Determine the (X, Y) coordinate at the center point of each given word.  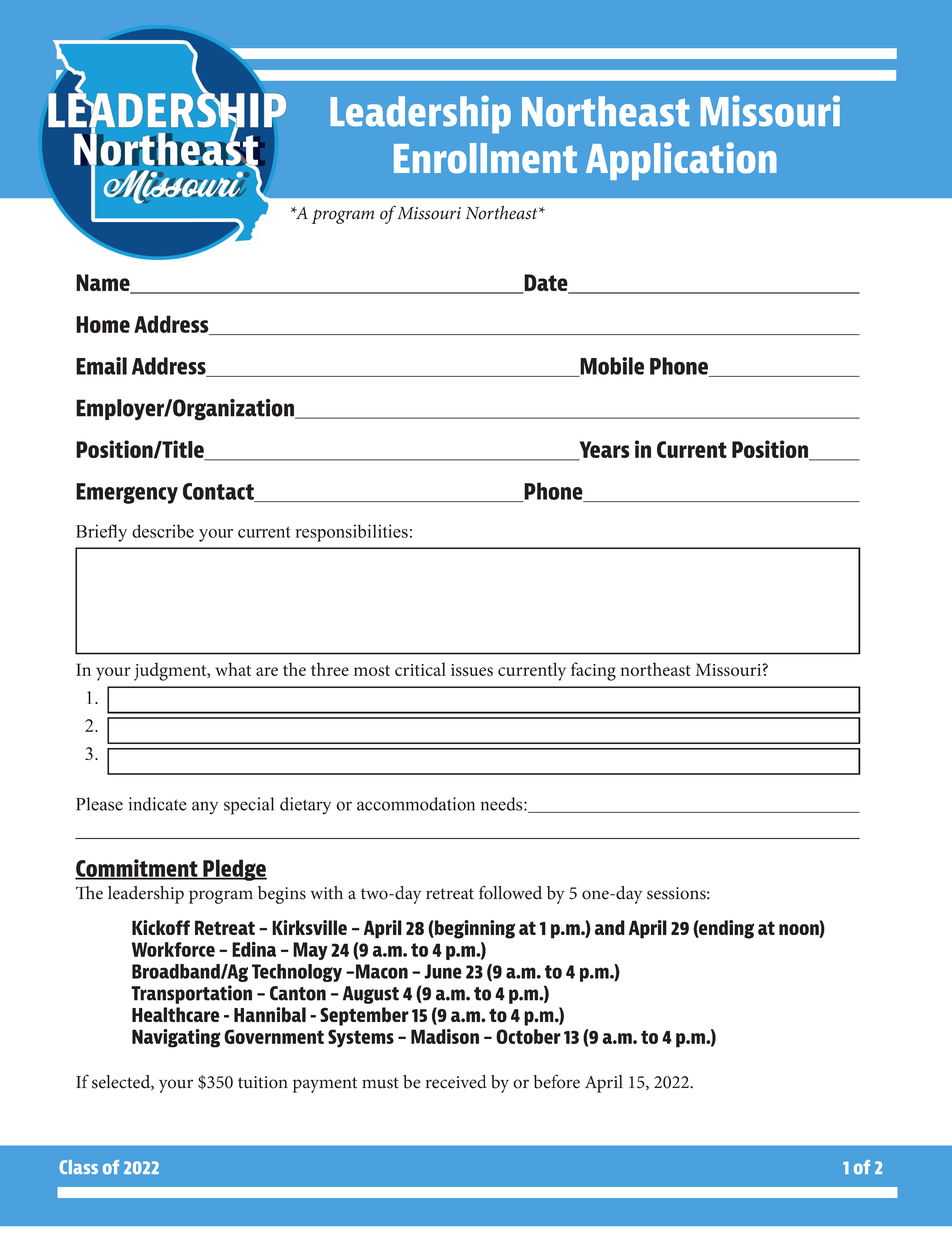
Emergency (127, 493)
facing (593, 671)
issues (472, 670)
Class (78, 1167)
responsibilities (352, 533)
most (372, 670)
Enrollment (485, 158)
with (326, 893)
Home (103, 324)
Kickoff (161, 927)
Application (681, 161)
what (233, 669)
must (380, 1083)
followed (510, 892)
